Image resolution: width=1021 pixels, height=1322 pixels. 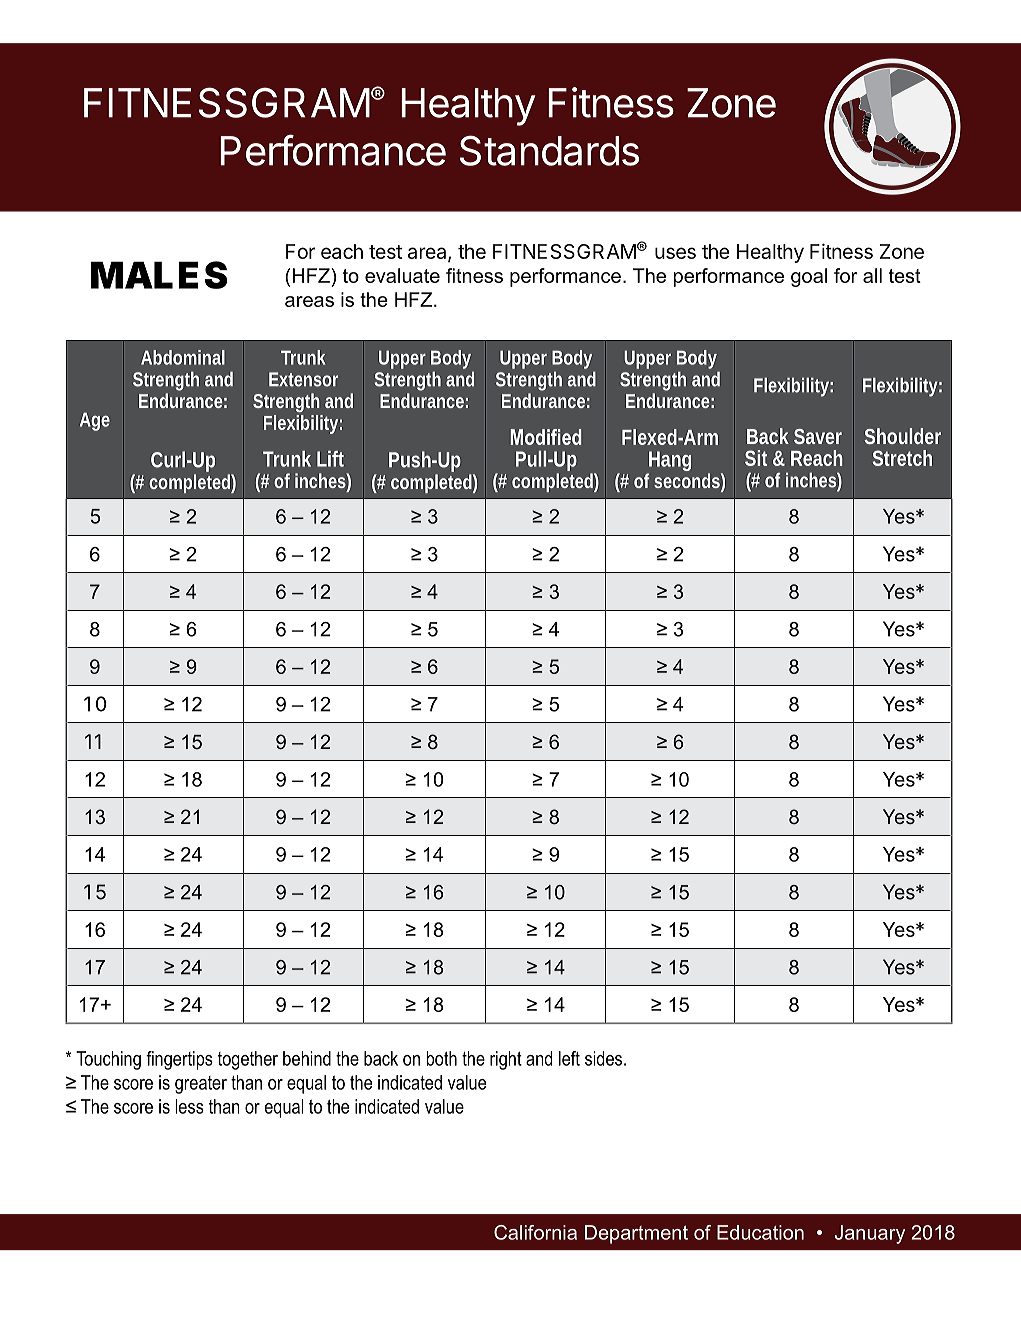 What do you see at coordinates (546, 437) in the page?
I see `Modified` at bounding box center [546, 437].
